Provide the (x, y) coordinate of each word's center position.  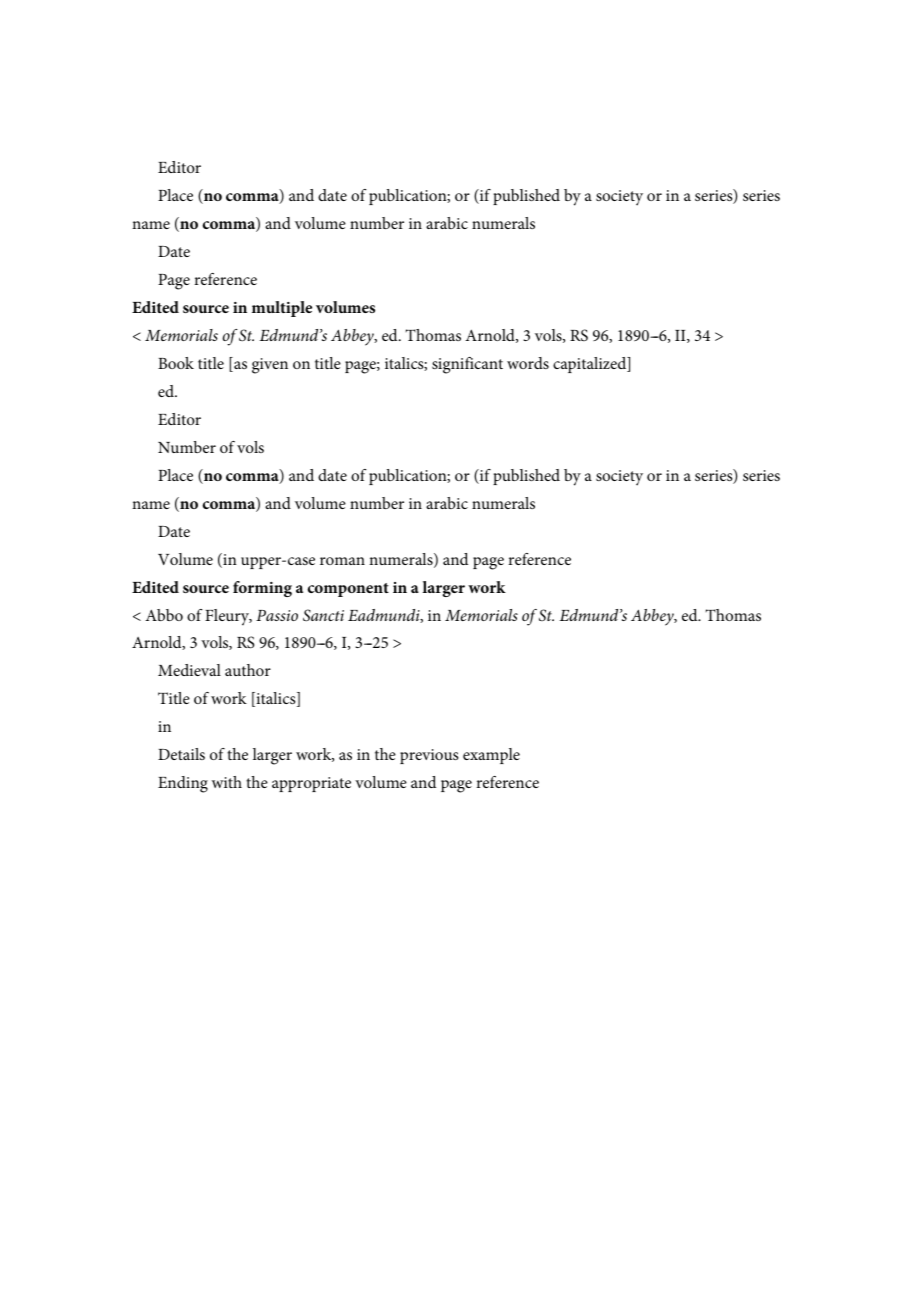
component (348, 590)
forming (262, 589)
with (227, 782)
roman (342, 561)
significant (467, 365)
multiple (282, 309)
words (528, 363)
